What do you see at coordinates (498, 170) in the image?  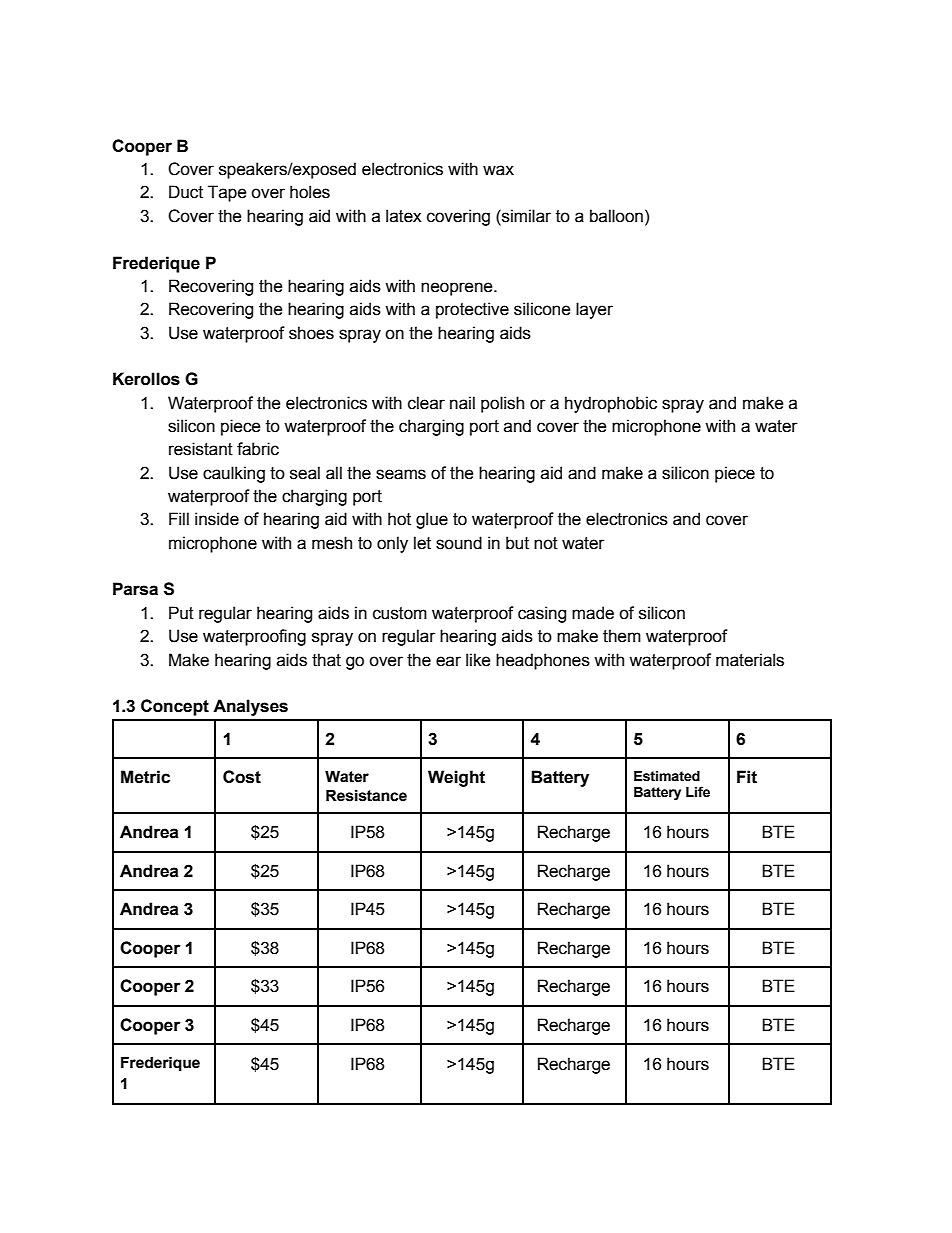 I see `wax` at bounding box center [498, 170].
